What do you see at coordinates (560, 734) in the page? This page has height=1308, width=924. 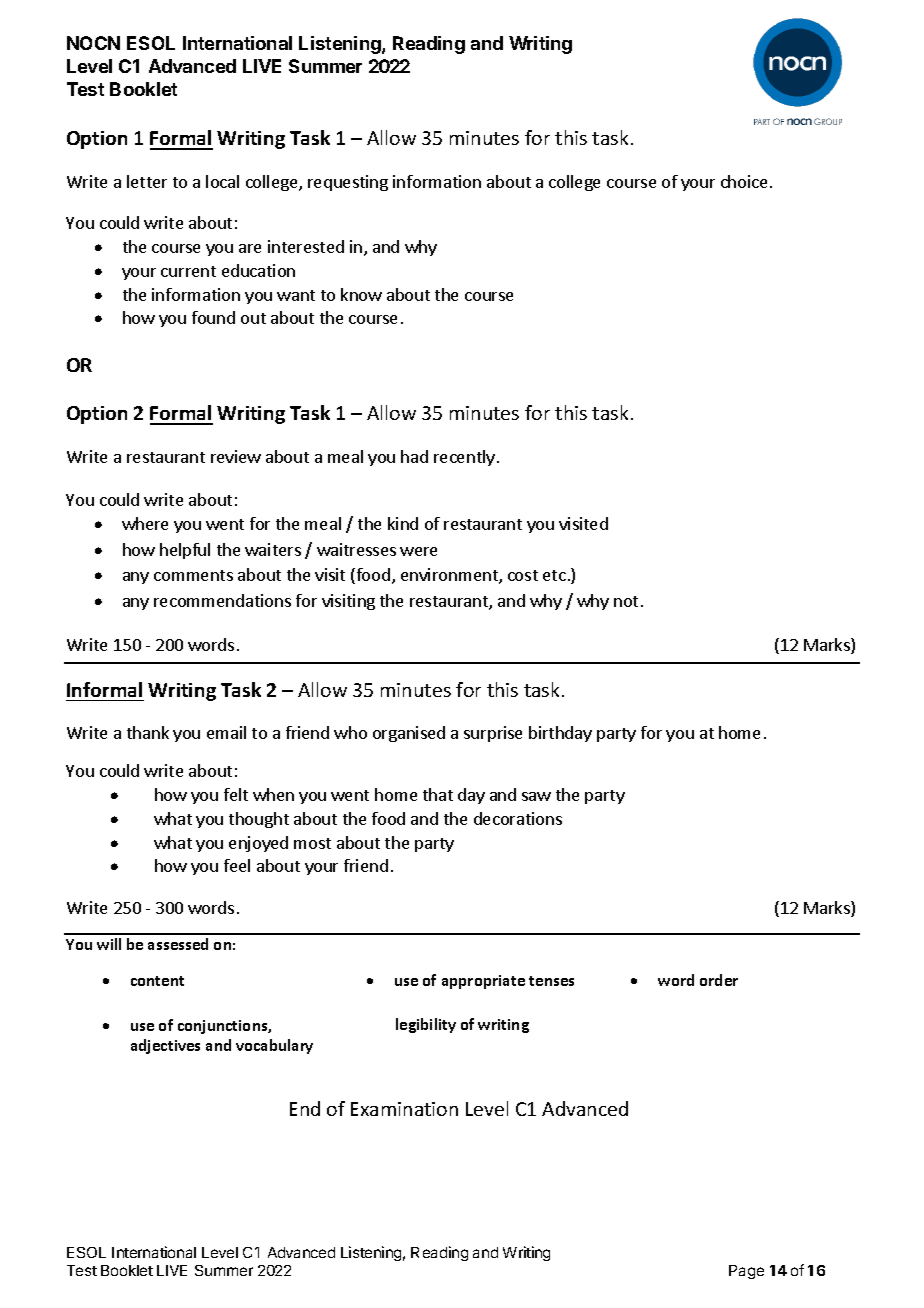 I see `birthday` at bounding box center [560, 734].
